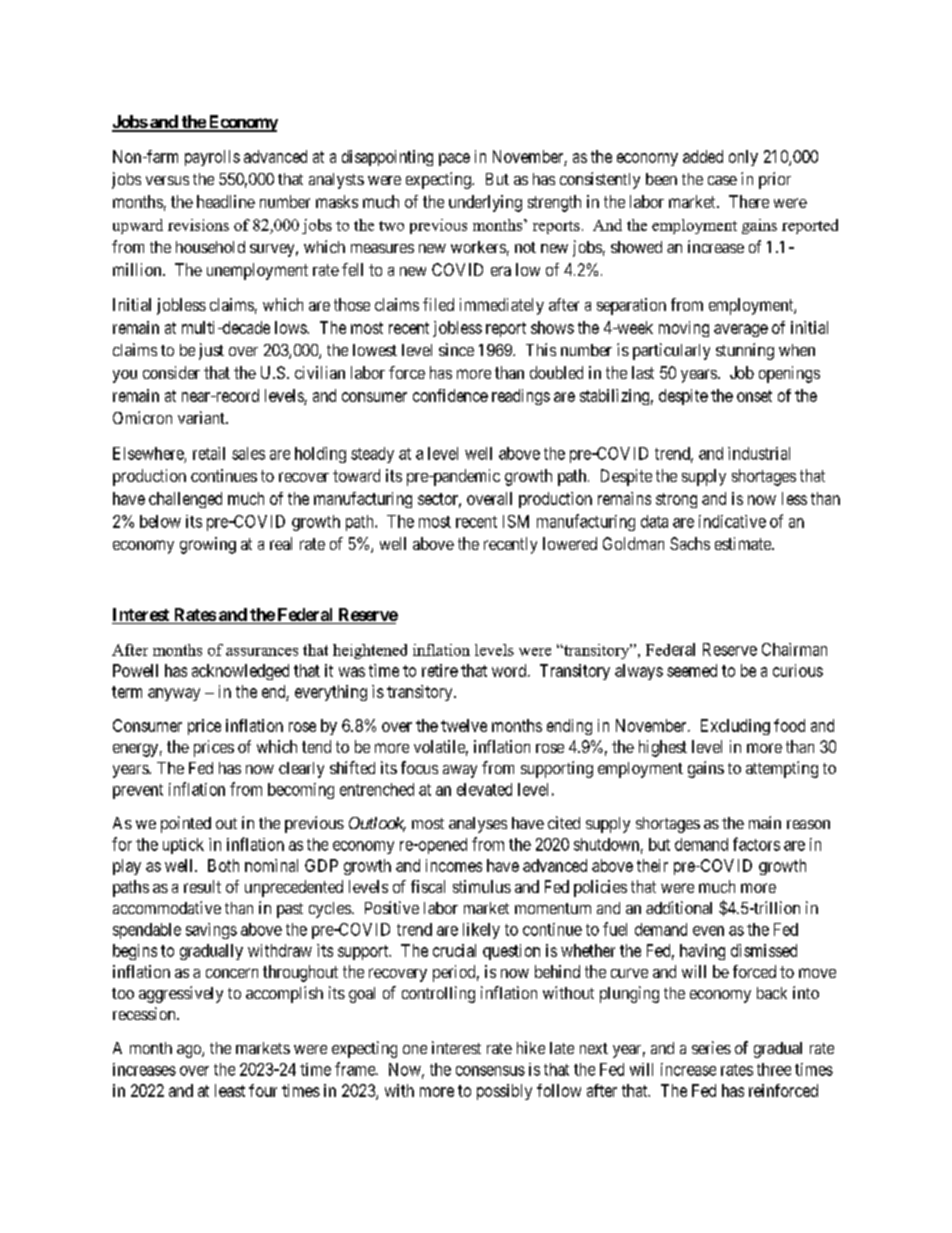  What do you see at coordinates (485, 203) in the screenshot?
I see `underlying` at bounding box center [485, 203].
